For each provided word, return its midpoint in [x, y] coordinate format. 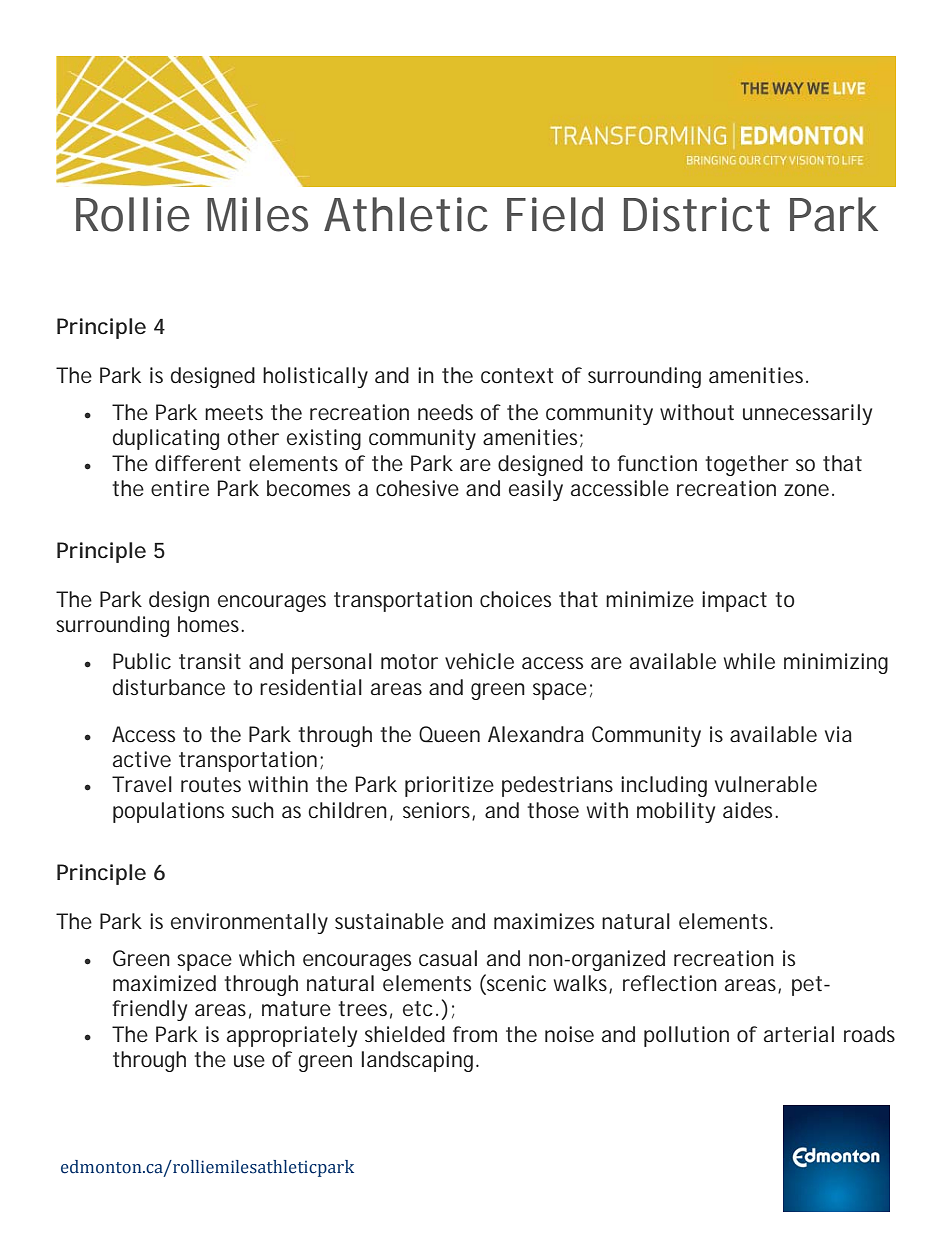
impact [734, 601]
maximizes [544, 921]
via [838, 734]
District [697, 214]
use [249, 1061]
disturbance [169, 687]
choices [515, 599]
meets [234, 412]
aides [747, 810]
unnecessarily [807, 414]
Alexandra [536, 734]
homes [208, 624]
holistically [315, 377]
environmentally [249, 923]
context [517, 375]
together [747, 465]
